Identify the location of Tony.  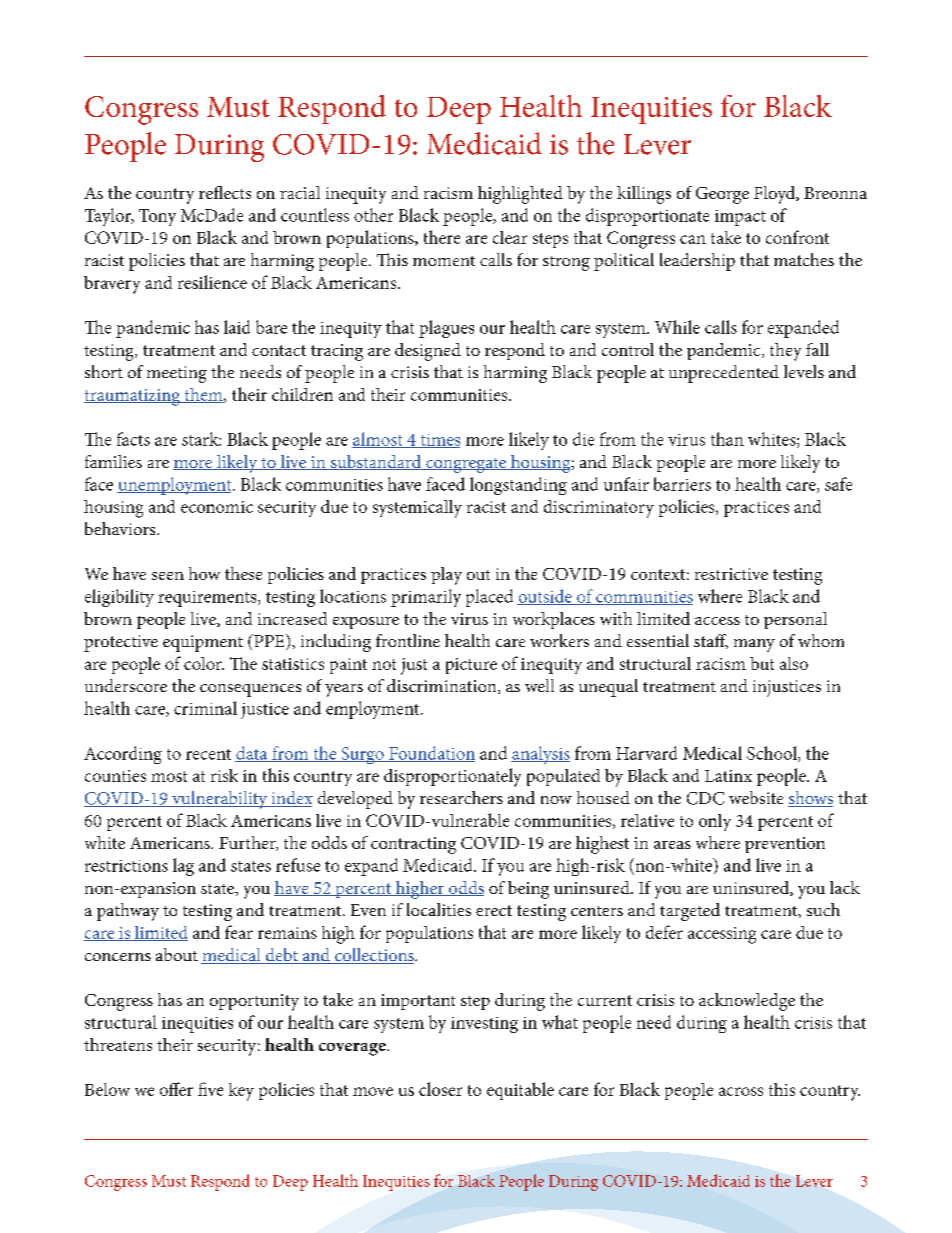
(157, 217).
